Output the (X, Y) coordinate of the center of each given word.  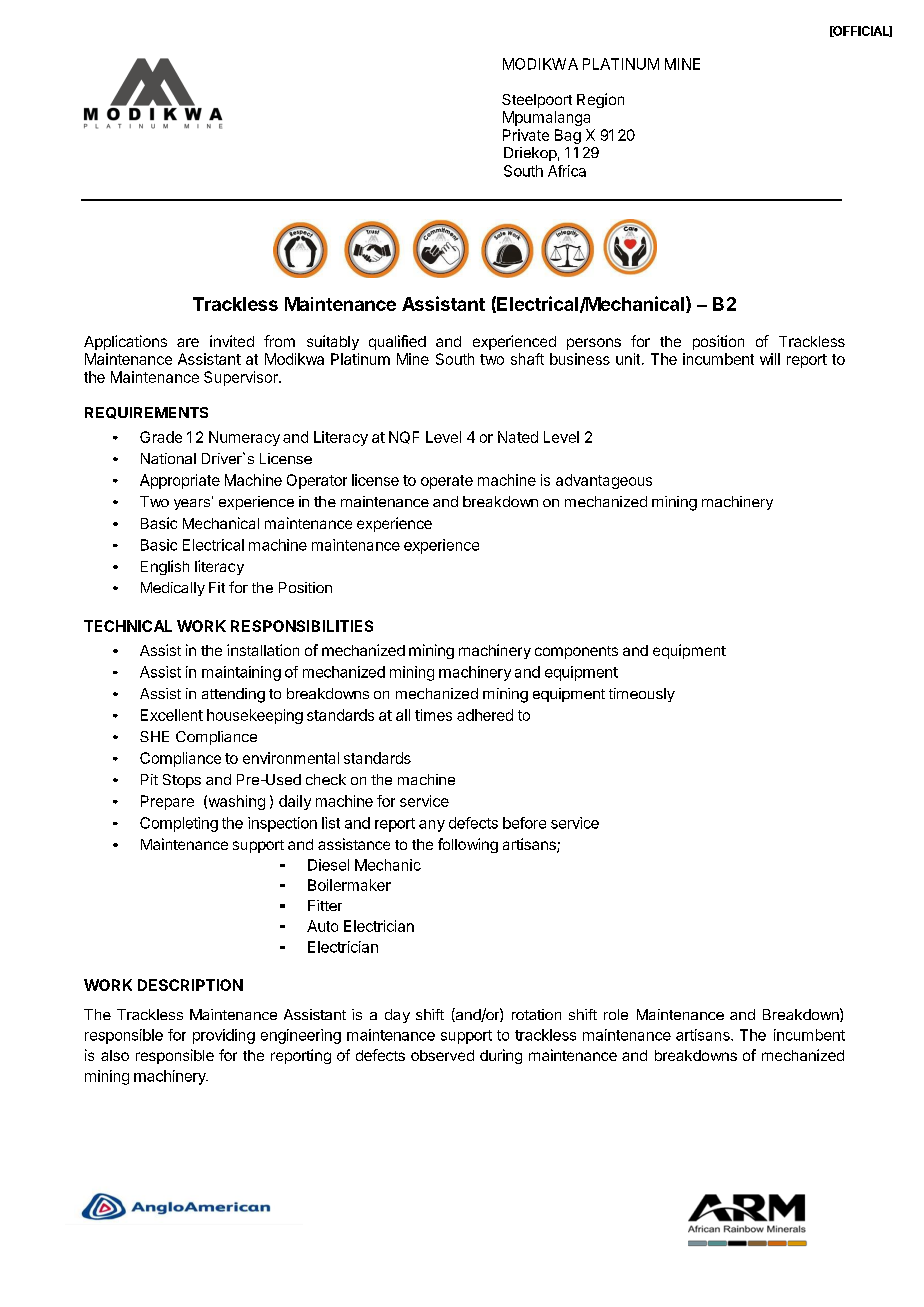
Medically (173, 589)
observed (442, 1055)
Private (526, 135)
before (524, 823)
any (432, 826)
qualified (397, 342)
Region (600, 100)
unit (628, 359)
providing (224, 1036)
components (576, 652)
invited (232, 341)
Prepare (167, 802)
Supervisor (242, 378)
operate (447, 482)
